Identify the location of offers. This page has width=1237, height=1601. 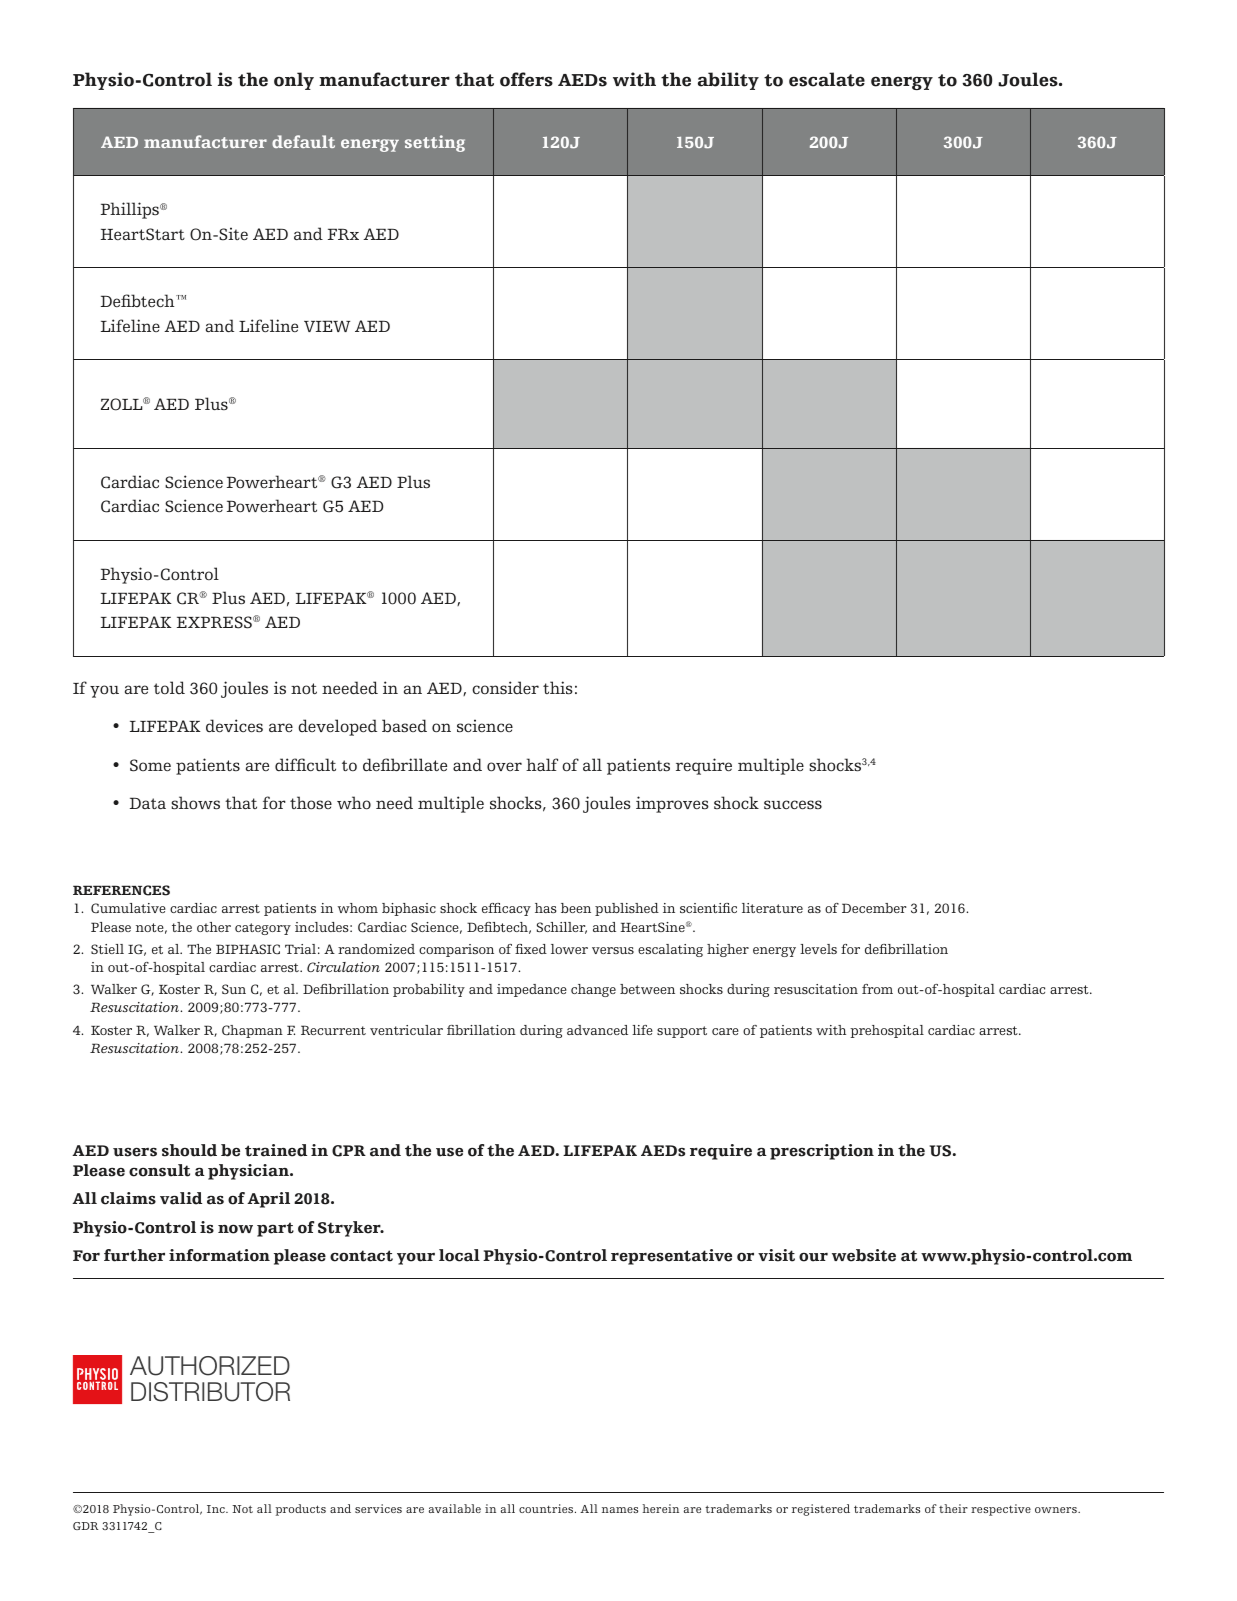
(526, 79).
